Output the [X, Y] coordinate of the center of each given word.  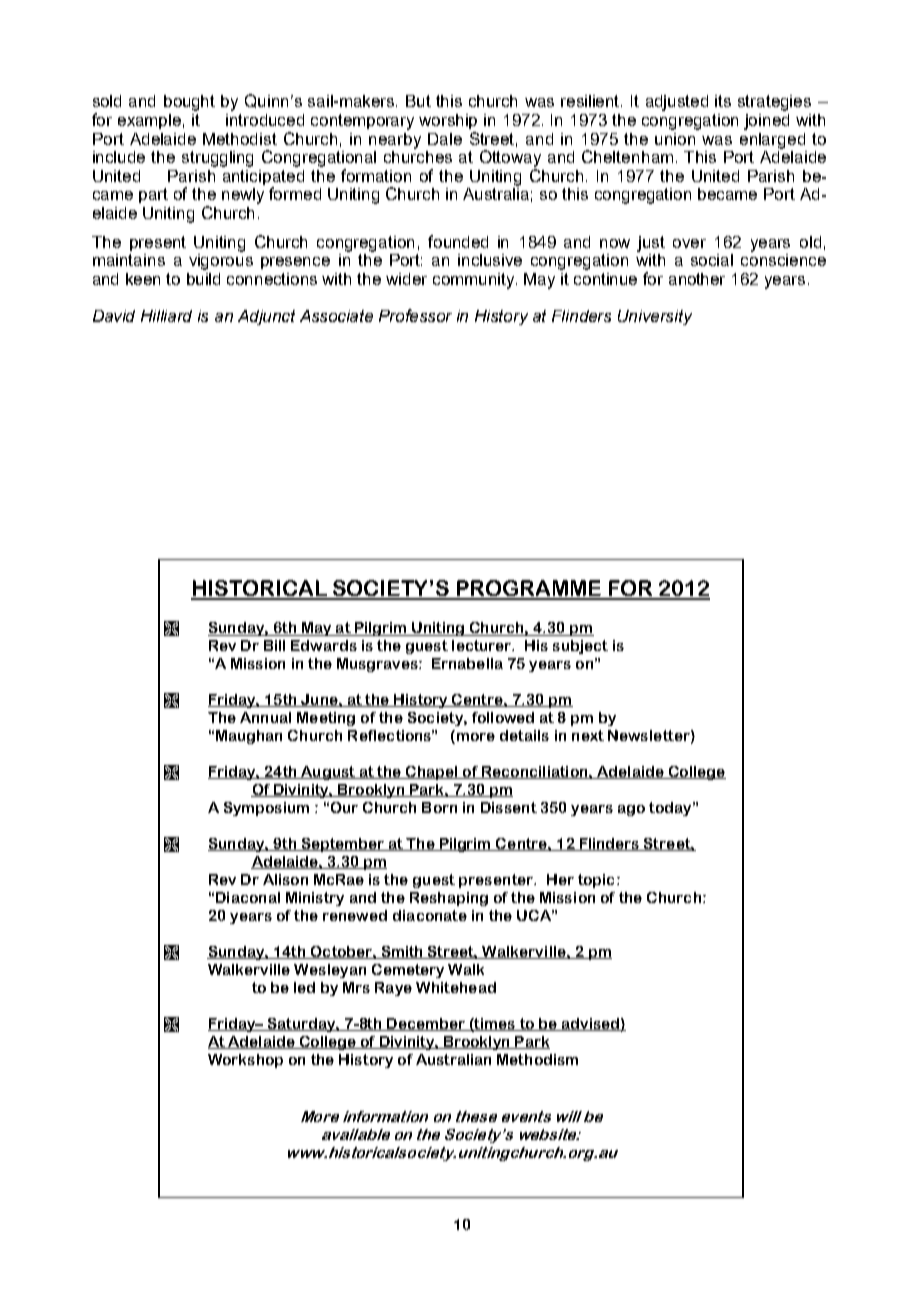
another [697, 279]
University [655, 317]
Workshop [245, 1061]
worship [448, 121]
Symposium [266, 809]
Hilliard [166, 316]
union [675, 139]
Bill [274, 645]
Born [439, 807]
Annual [265, 717]
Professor [415, 315]
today [671, 809]
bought [189, 103]
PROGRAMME [529, 589]
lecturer [483, 645]
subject [580, 647]
